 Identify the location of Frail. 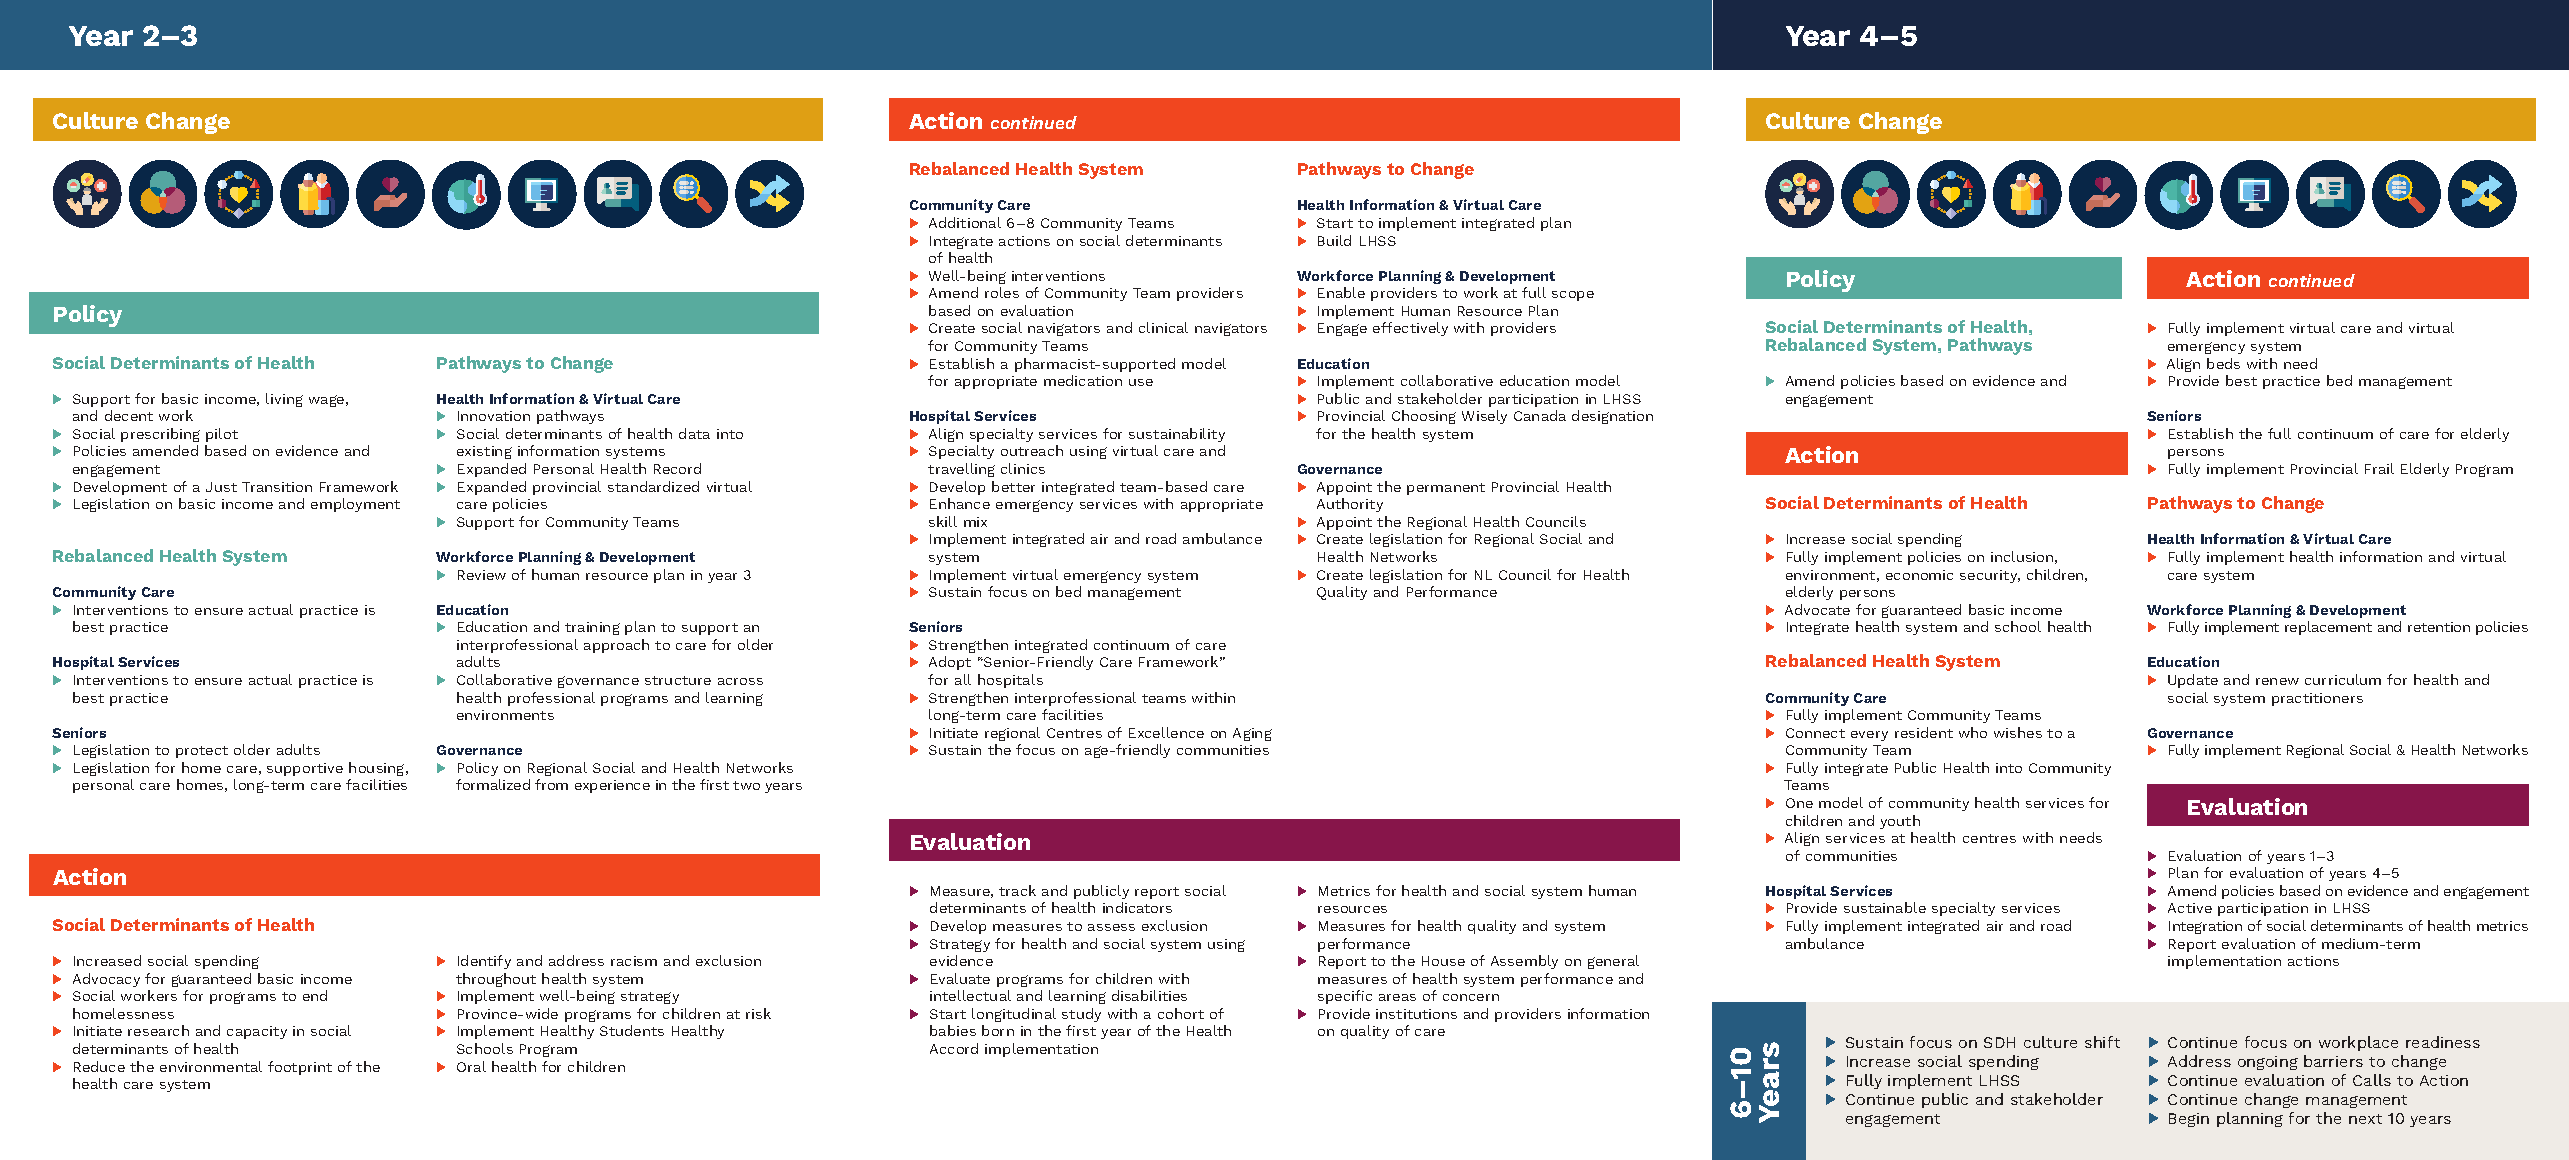
(2379, 468).
